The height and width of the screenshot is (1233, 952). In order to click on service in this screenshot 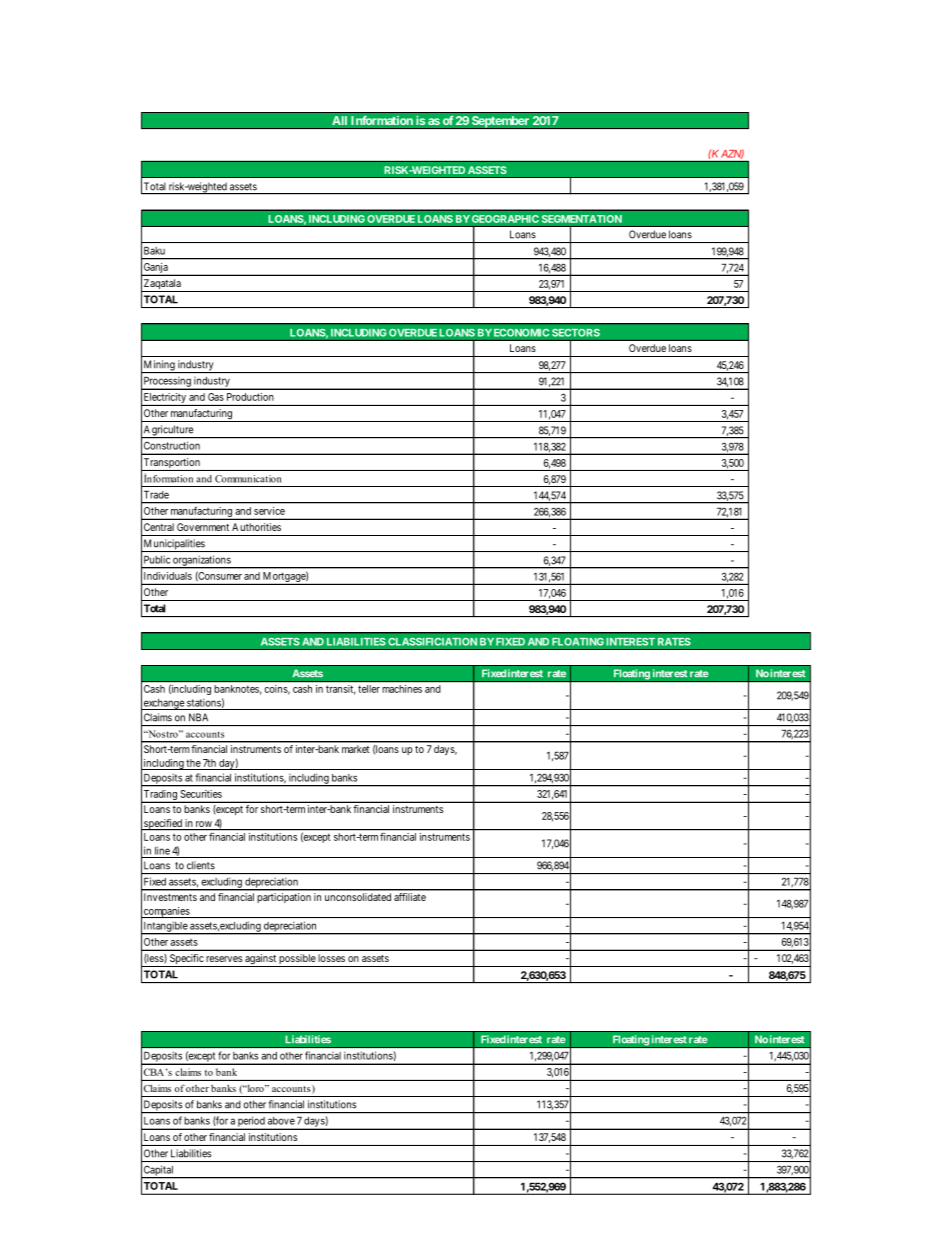, I will do `click(269, 511)`.
